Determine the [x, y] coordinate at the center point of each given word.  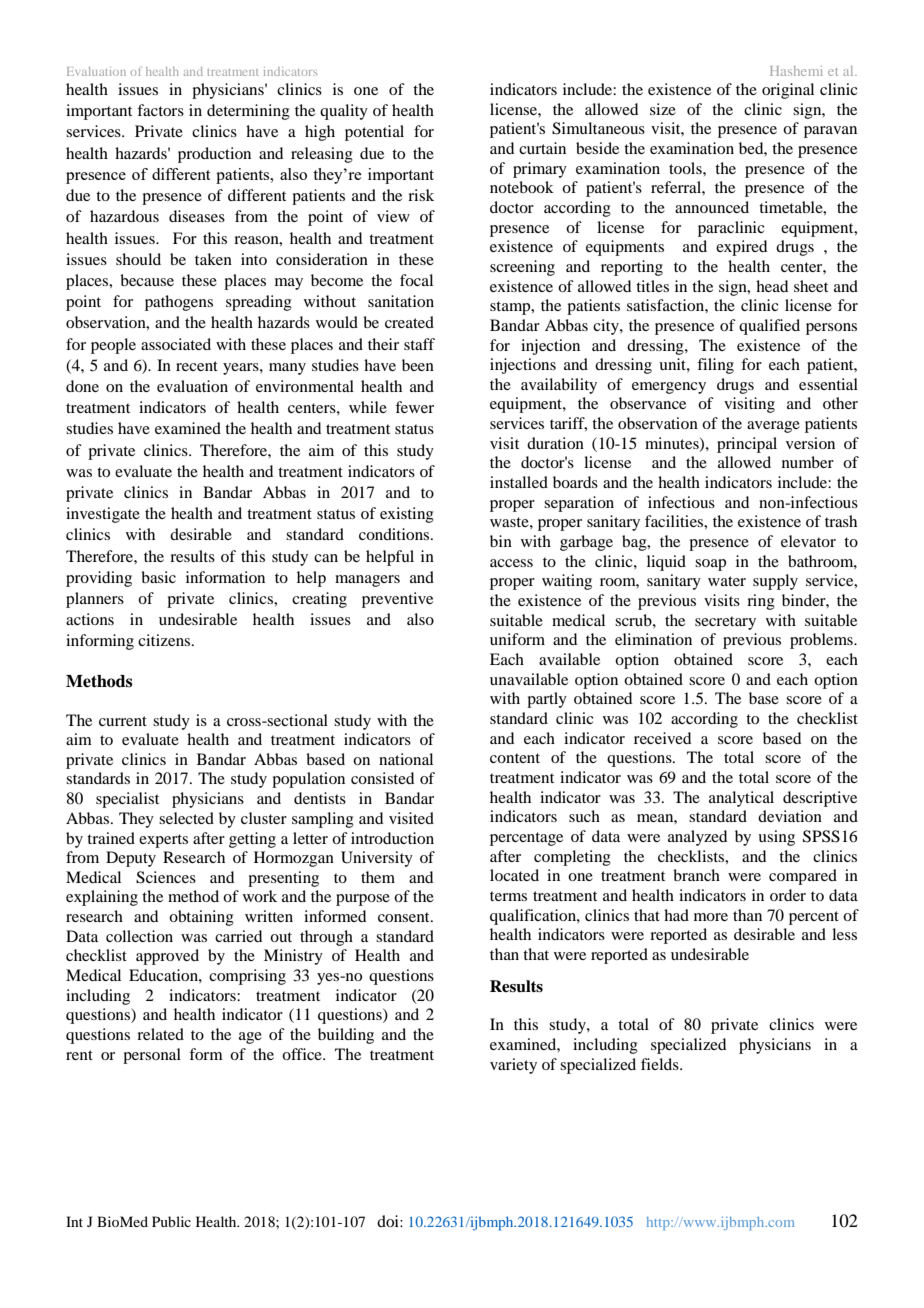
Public [171, 1221]
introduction [392, 838]
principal [747, 445]
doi [389, 1221]
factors [160, 110]
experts [163, 841]
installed [519, 482]
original [788, 91]
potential [374, 133]
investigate [103, 515]
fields [661, 1064]
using [776, 838]
